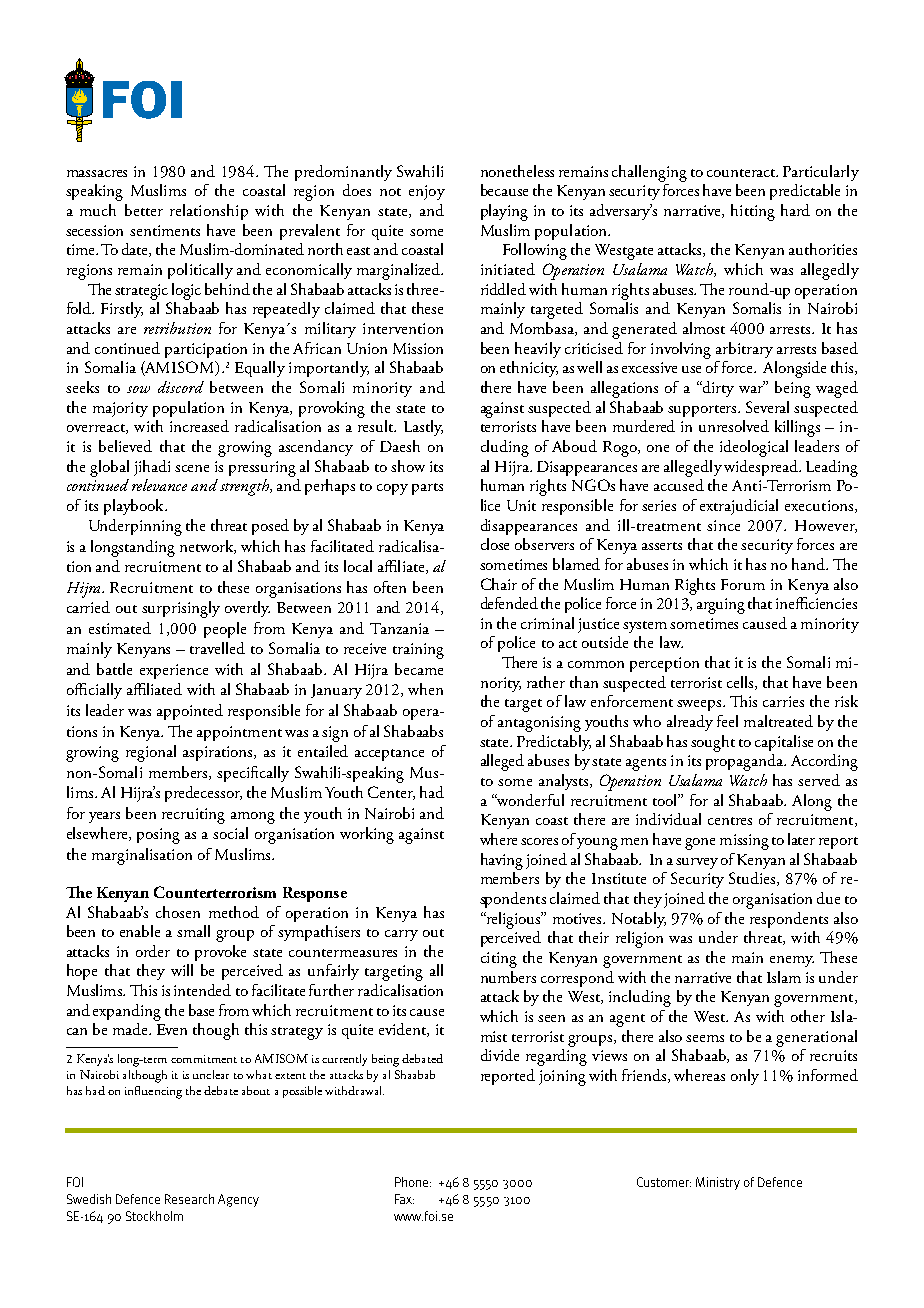 Image resolution: width=924 pixels, height=1308 pixels. What do you see at coordinates (203, 794) in the image?
I see `predecessor` at bounding box center [203, 794].
